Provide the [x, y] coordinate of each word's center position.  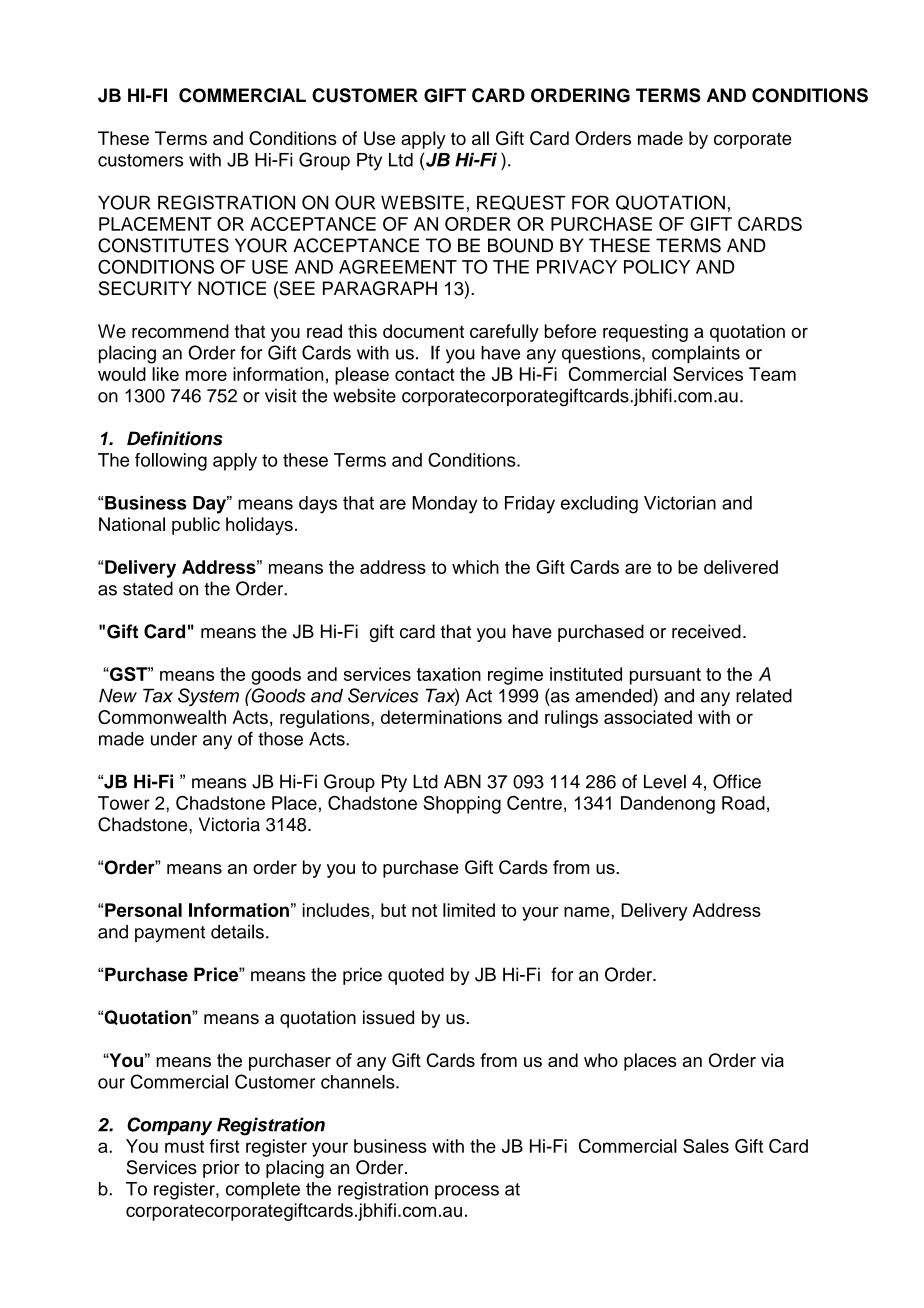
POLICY [657, 266]
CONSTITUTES [163, 245]
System [208, 697]
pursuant [665, 676]
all [480, 138]
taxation [449, 674]
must [184, 1146]
